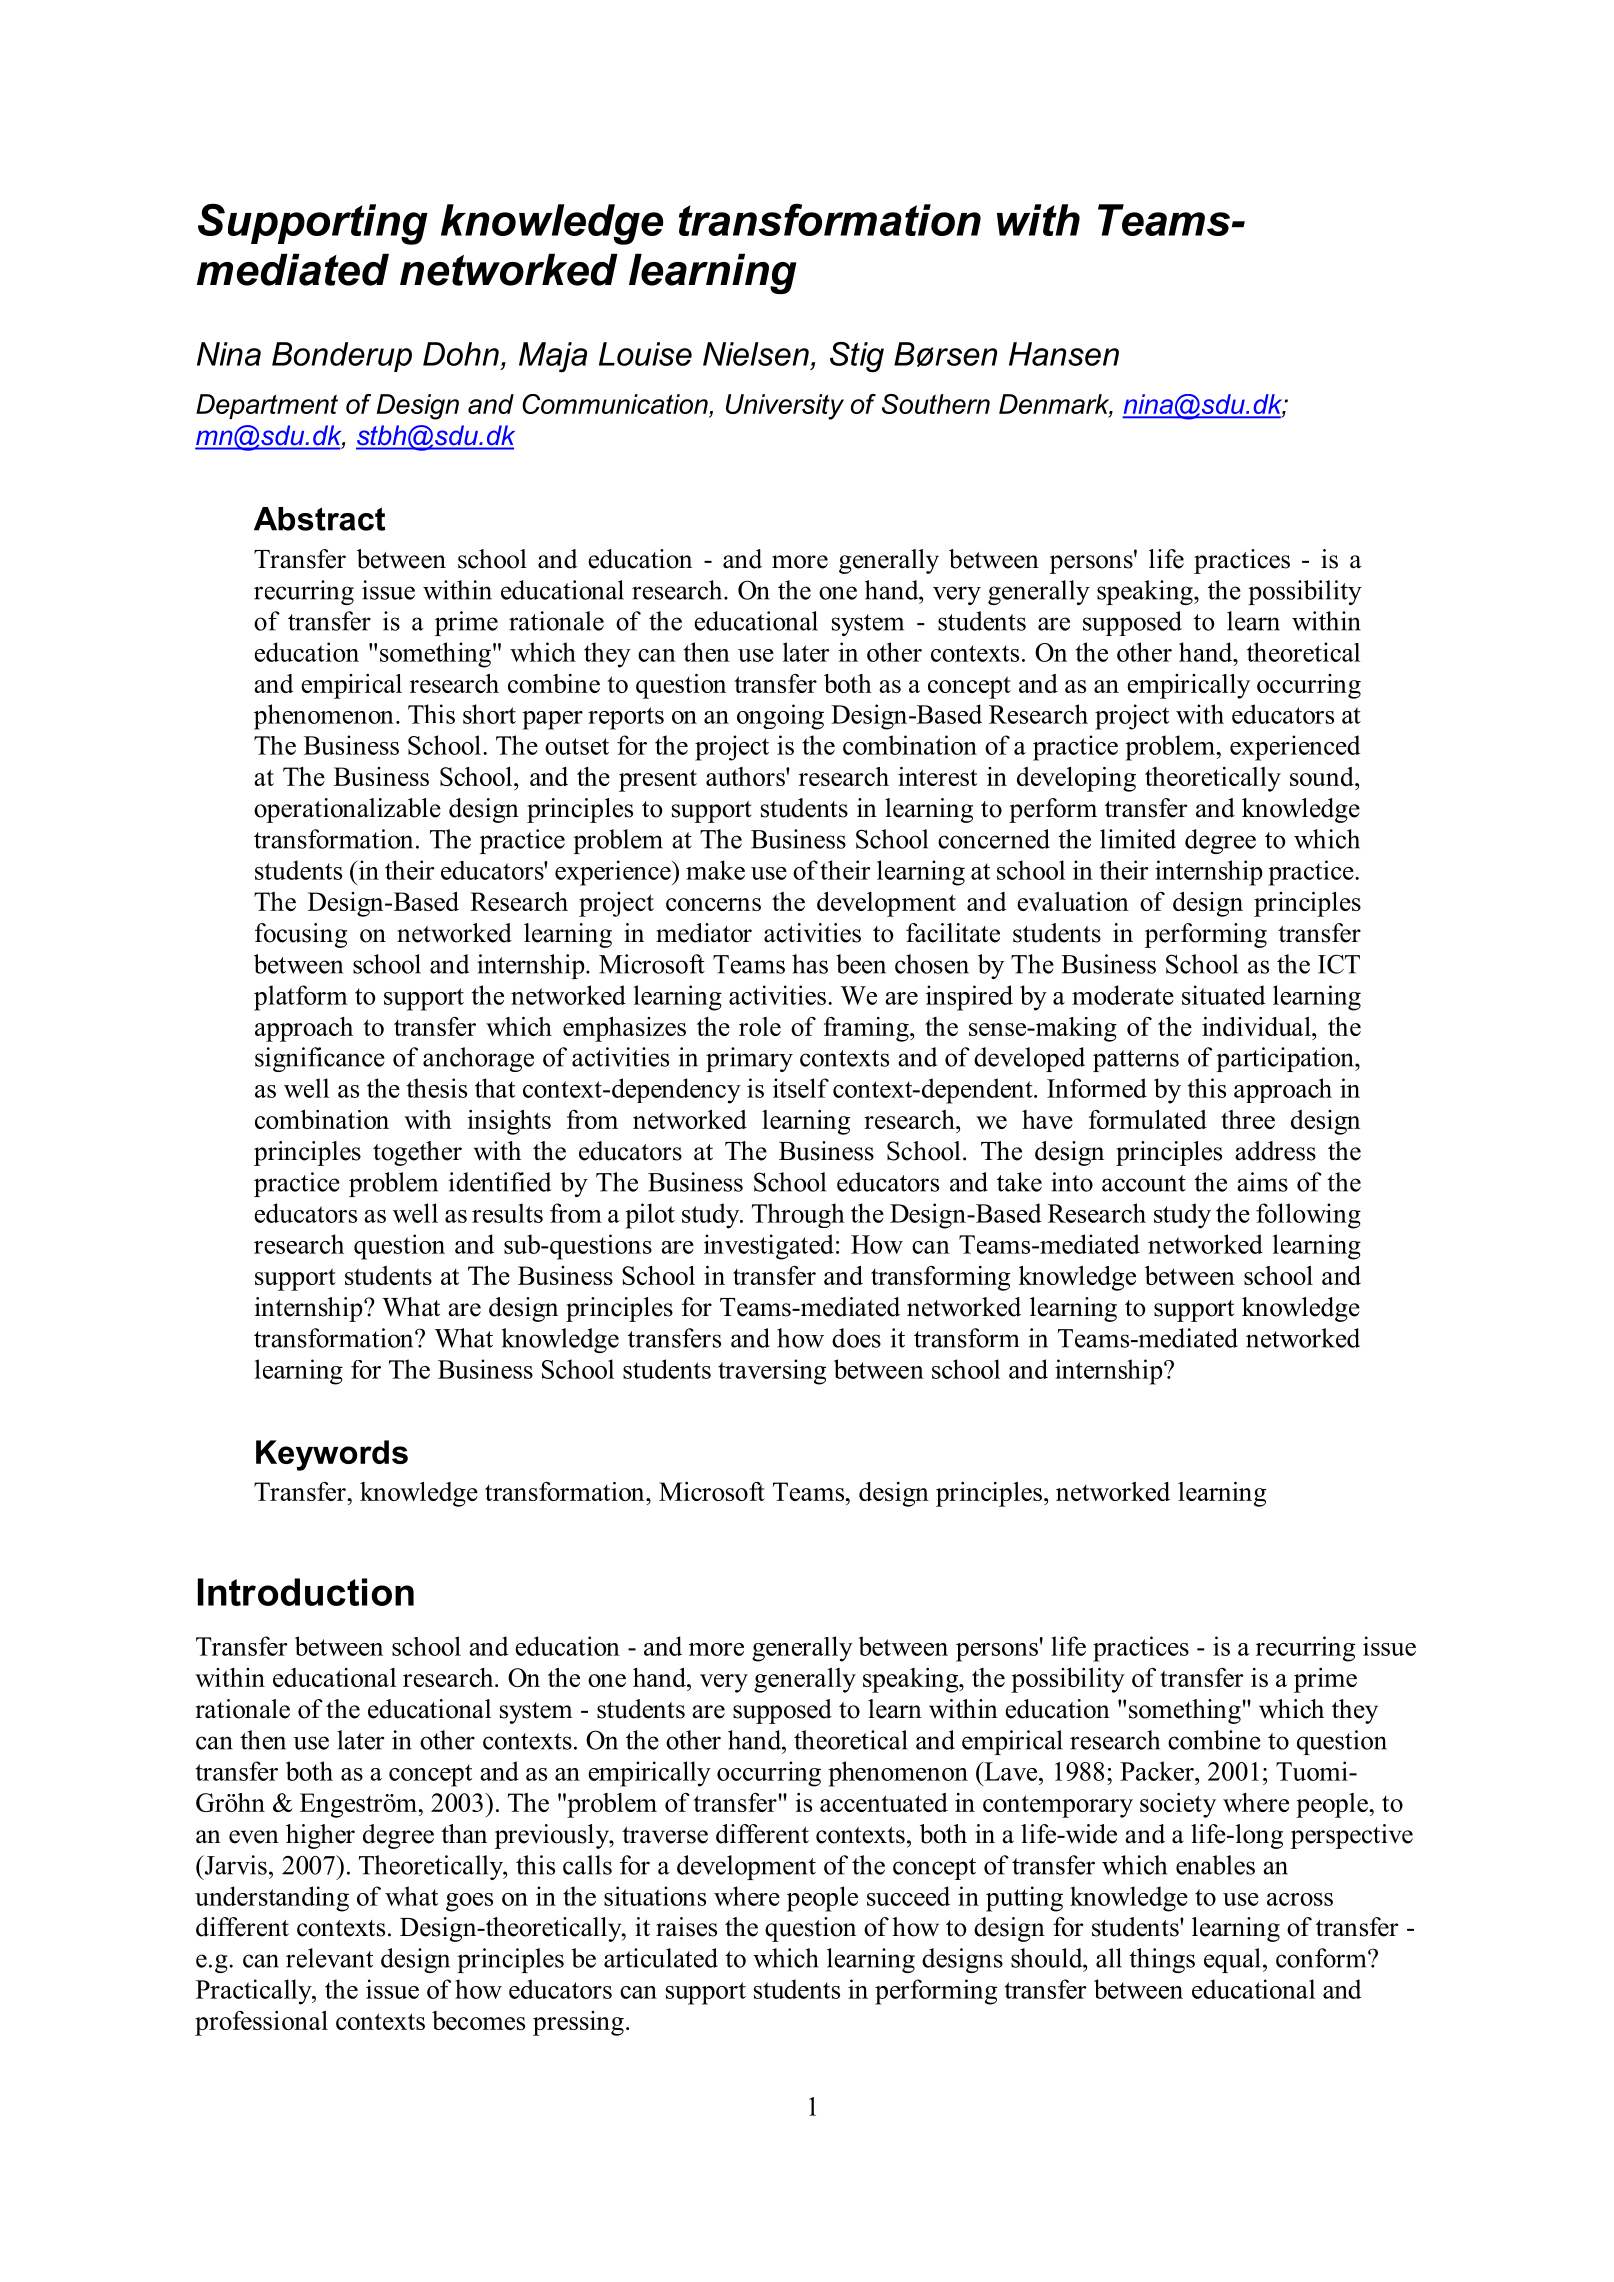  What do you see at coordinates (301, 935) in the page?
I see `focusing` at bounding box center [301, 935].
